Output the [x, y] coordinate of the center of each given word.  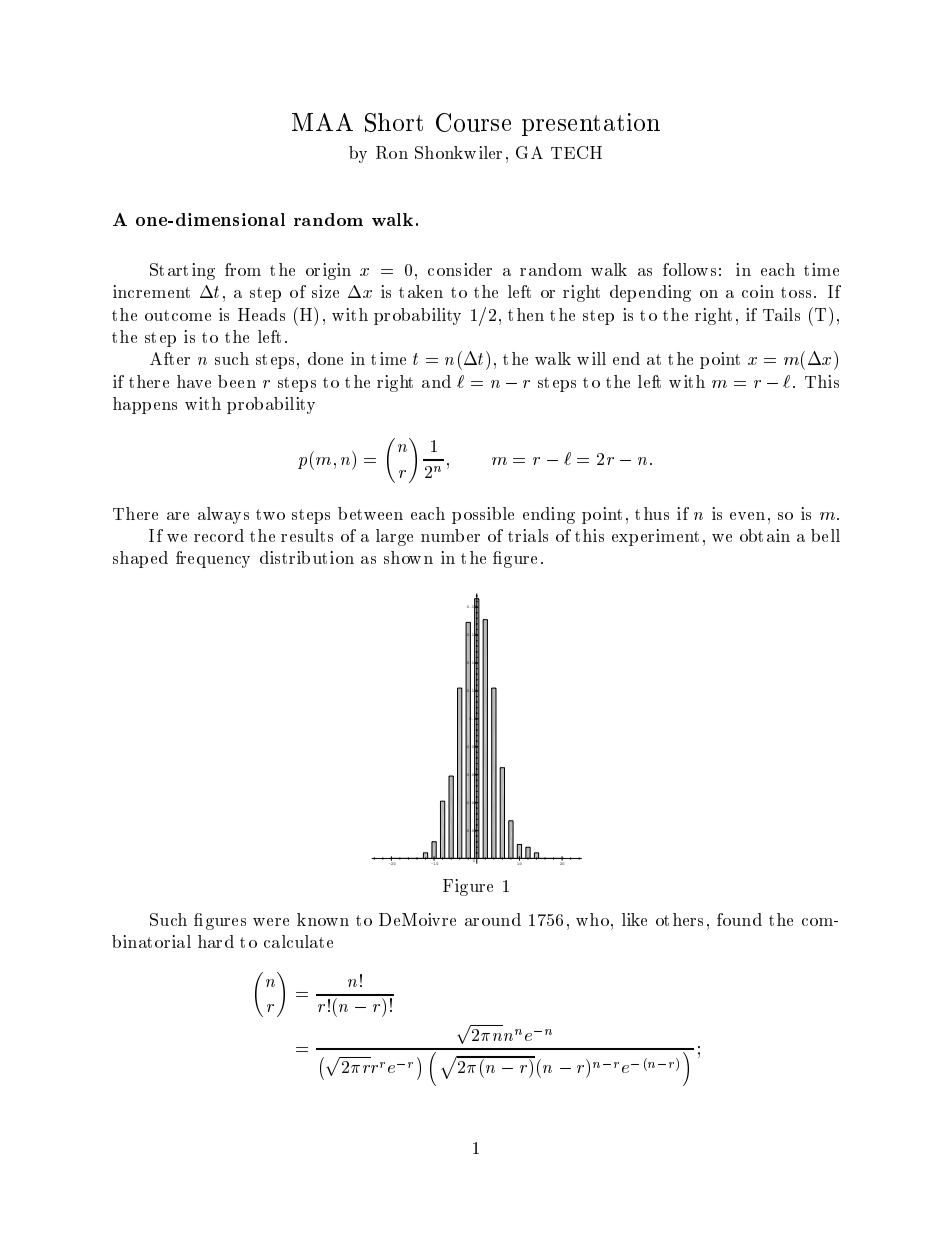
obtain [765, 535]
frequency [213, 559]
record [219, 535]
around [493, 919]
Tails [781, 314]
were [271, 922]
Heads [261, 314]
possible [483, 515]
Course [473, 122]
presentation [591, 124]
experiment [655, 537]
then [526, 314]
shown [408, 557]
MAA [322, 122]
